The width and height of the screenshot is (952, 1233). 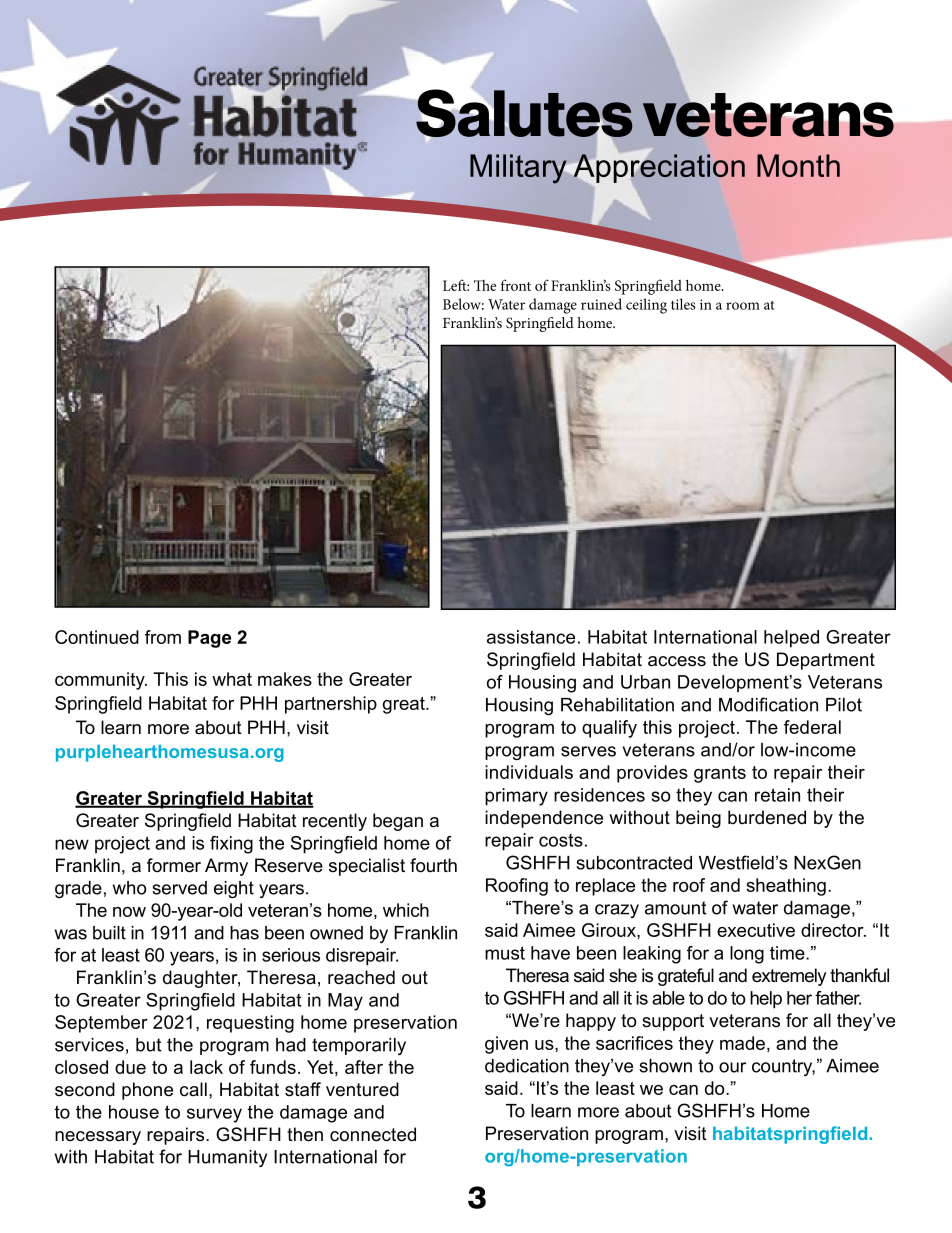 What do you see at coordinates (798, 165) in the screenshot?
I see `Month` at bounding box center [798, 165].
